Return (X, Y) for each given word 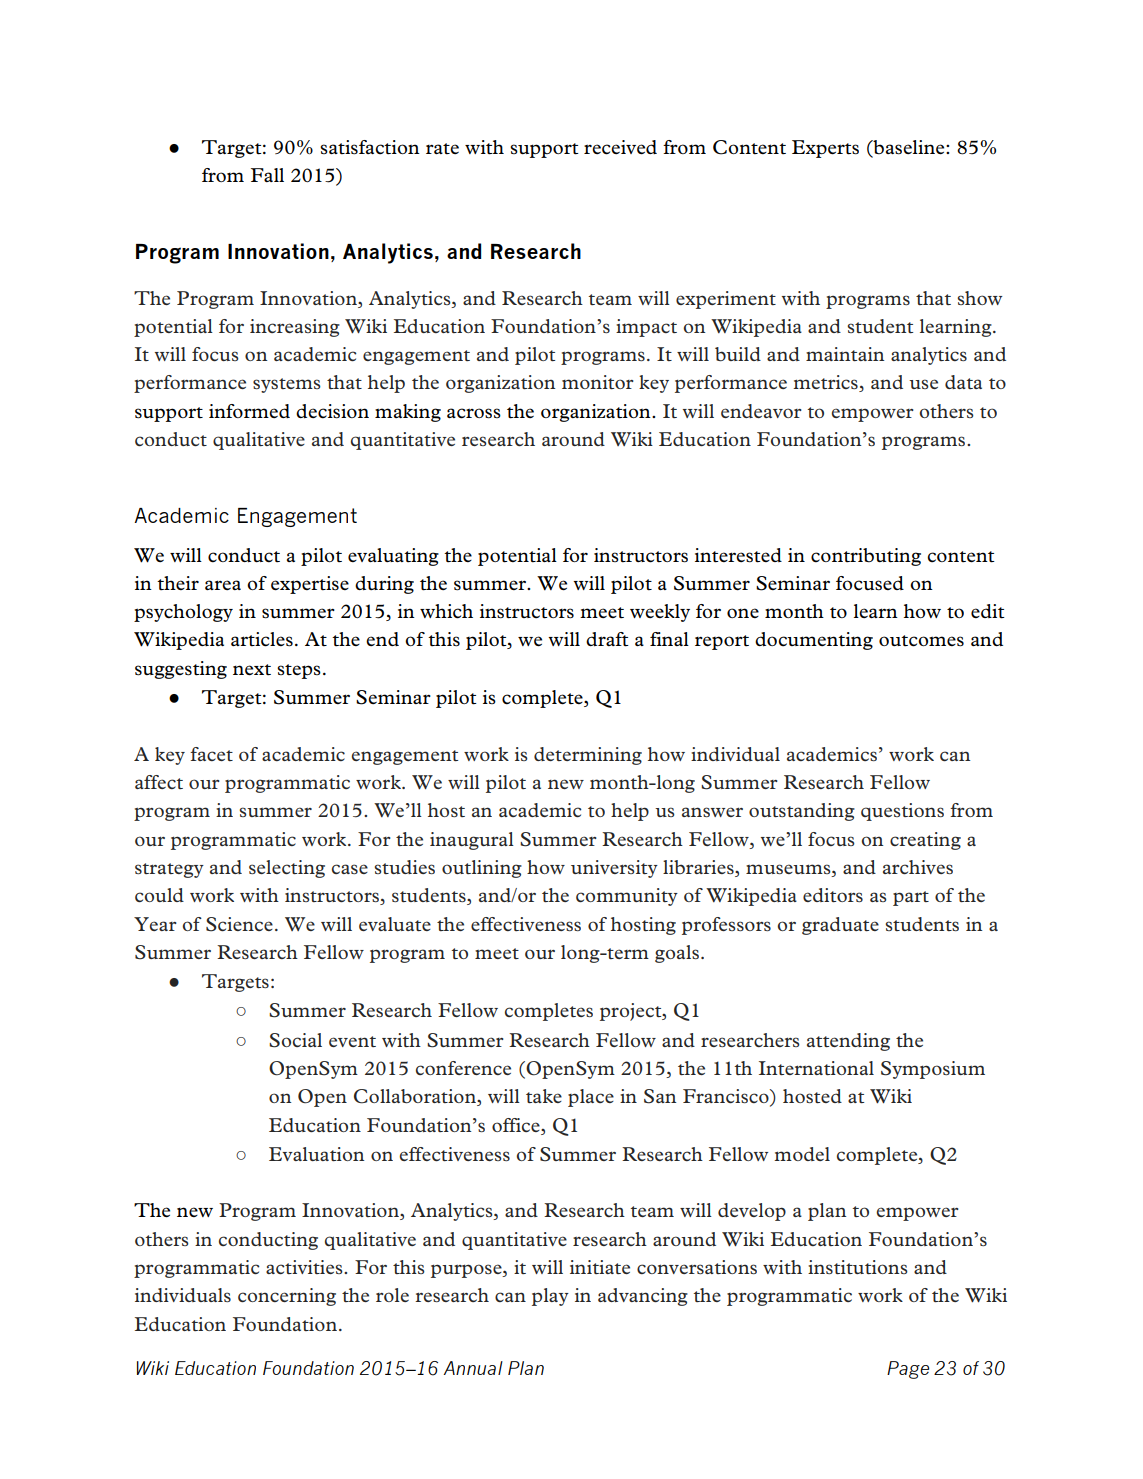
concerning (287, 1297)
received (620, 147)
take (544, 1096)
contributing (866, 557)
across (474, 413)
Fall (267, 175)
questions (902, 812)
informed (249, 411)
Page (908, 1370)
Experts (825, 149)
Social (295, 1040)
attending (848, 1042)
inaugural (472, 841)
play (550, 1297)
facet (211, 754)
